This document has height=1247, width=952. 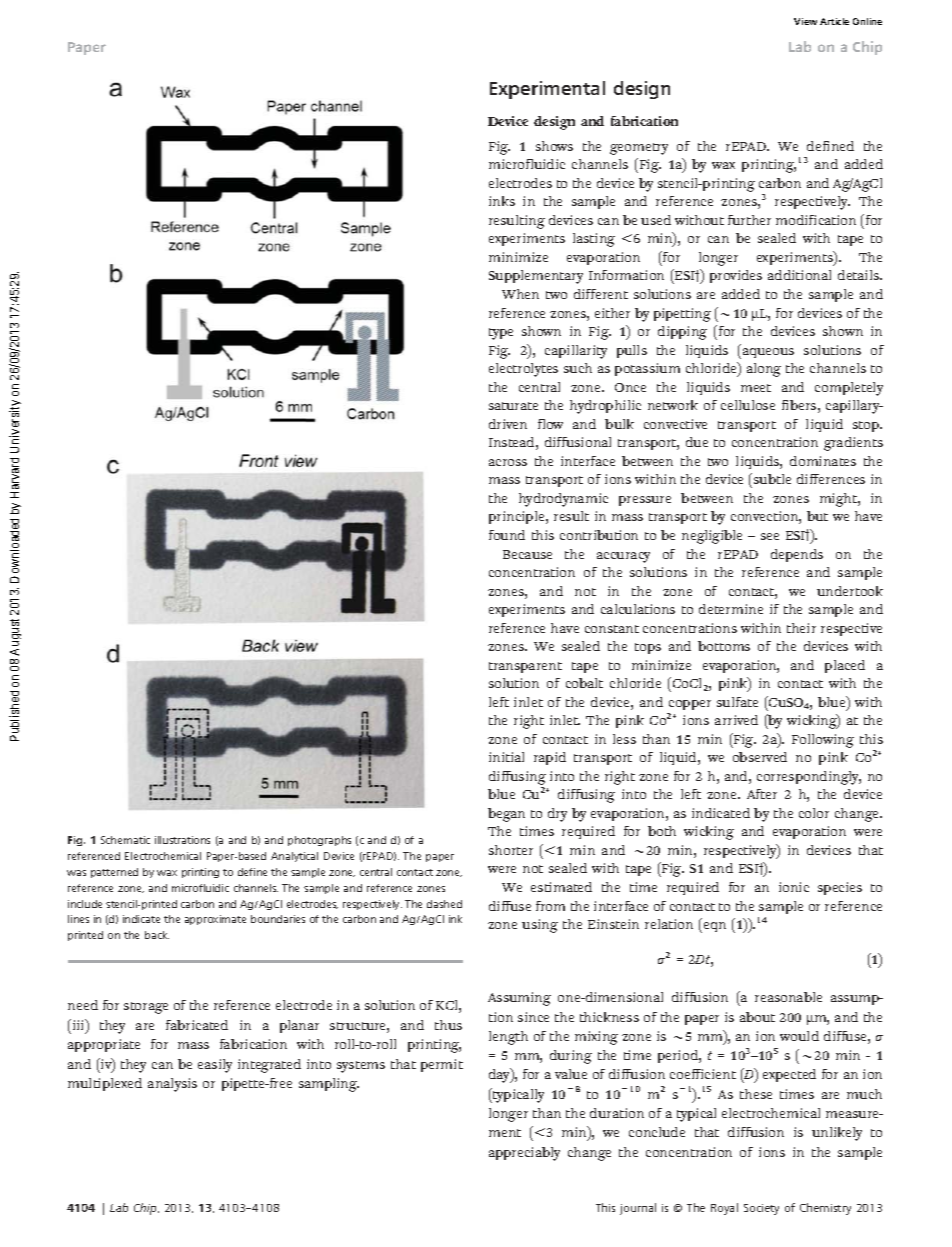 What do you see at coordinates (172, 1085) in the document?
I see `analysis` at bounding box center [172, 1085].
